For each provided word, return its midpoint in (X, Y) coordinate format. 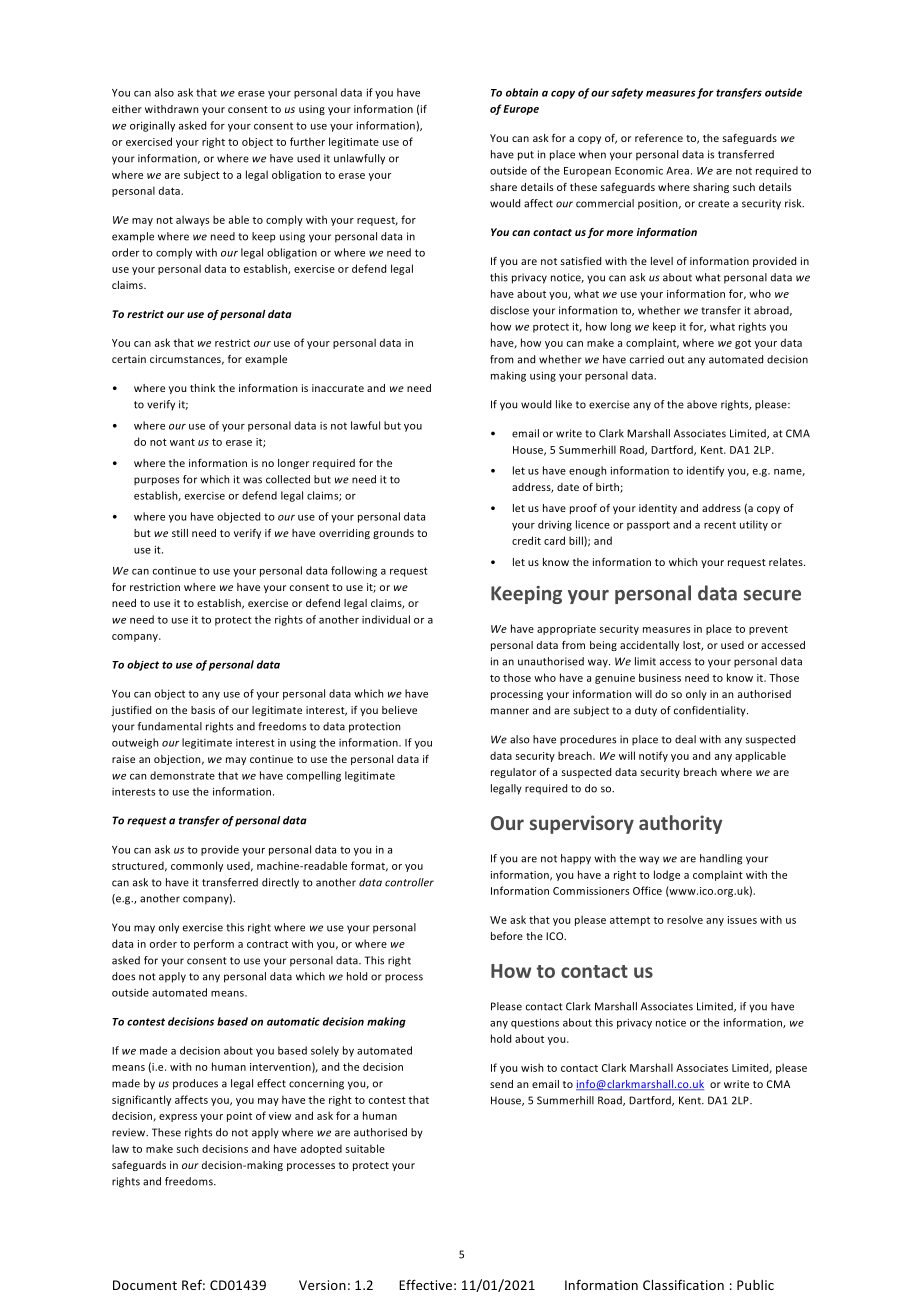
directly (280, 883)
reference (659, 138)
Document (145, 1285)
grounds (393, 534)
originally (152, 126)
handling (721, 859)
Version (322, 1285)
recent (720, 525)
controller (409, 882)
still (180, 533)
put (526, 156)
